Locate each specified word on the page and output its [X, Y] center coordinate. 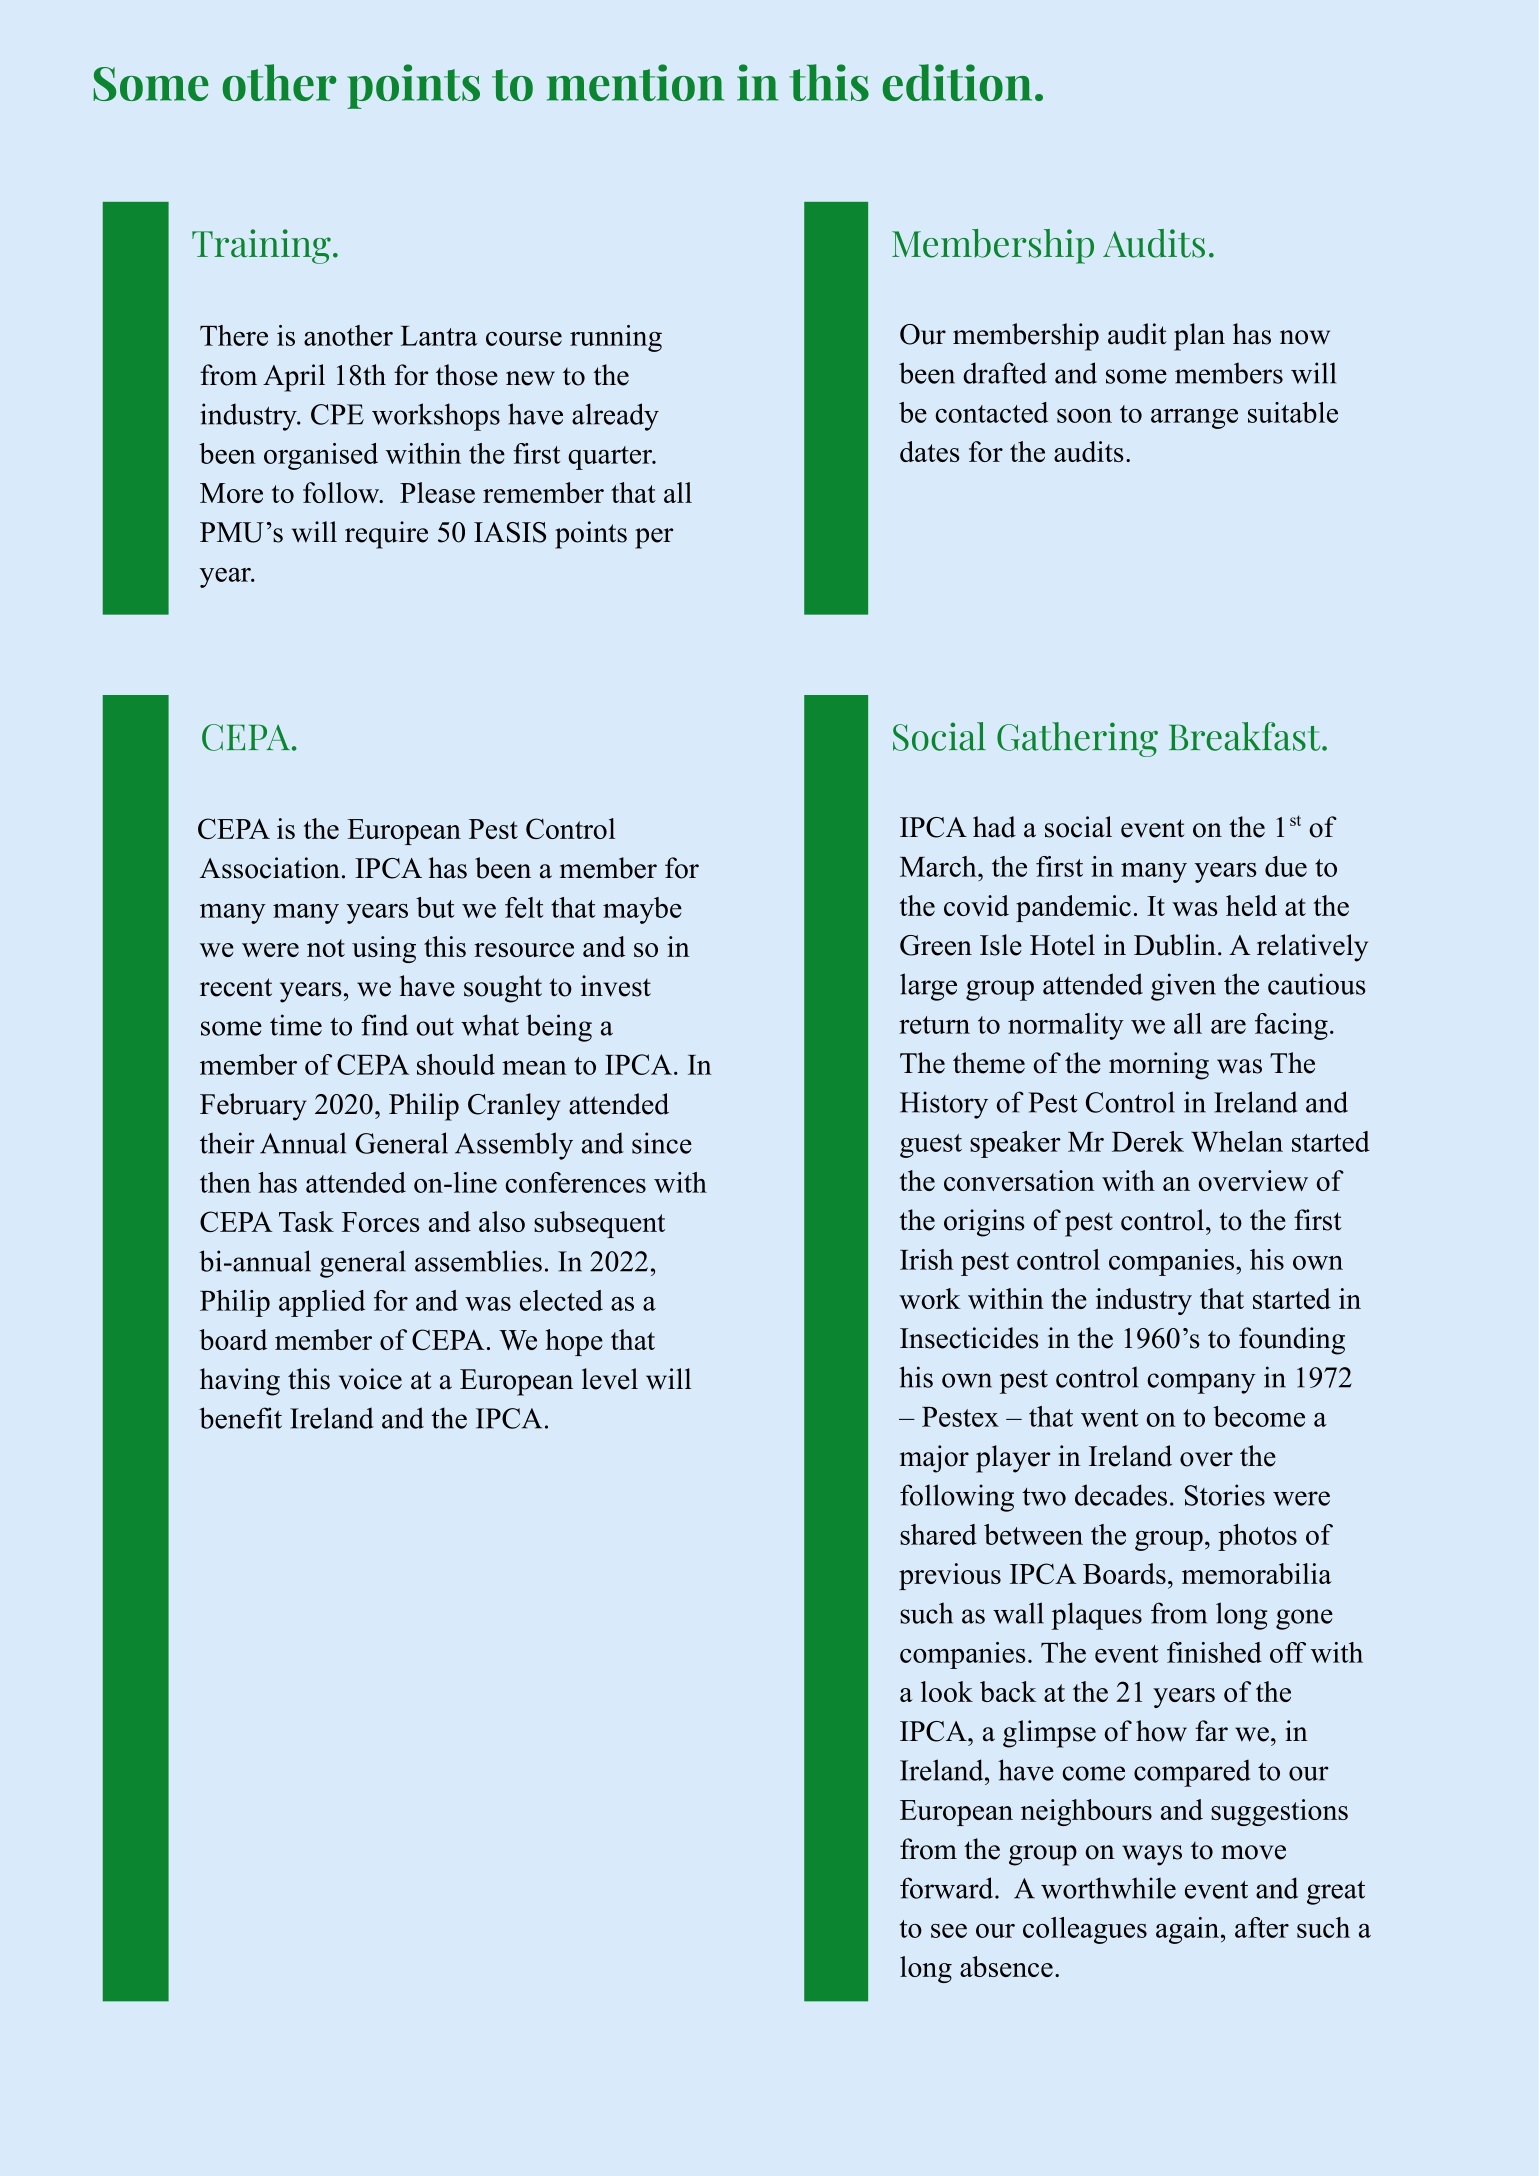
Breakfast [1246, 736]
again [1189, 1930]
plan [1199, 337]
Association [270, 868]
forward [948, 1888]
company [1201, 1383]
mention [635, 82]
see [949, 1931]
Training [261, 246]
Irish [927, 1259]
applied [322, 1303]
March [939, 866]
